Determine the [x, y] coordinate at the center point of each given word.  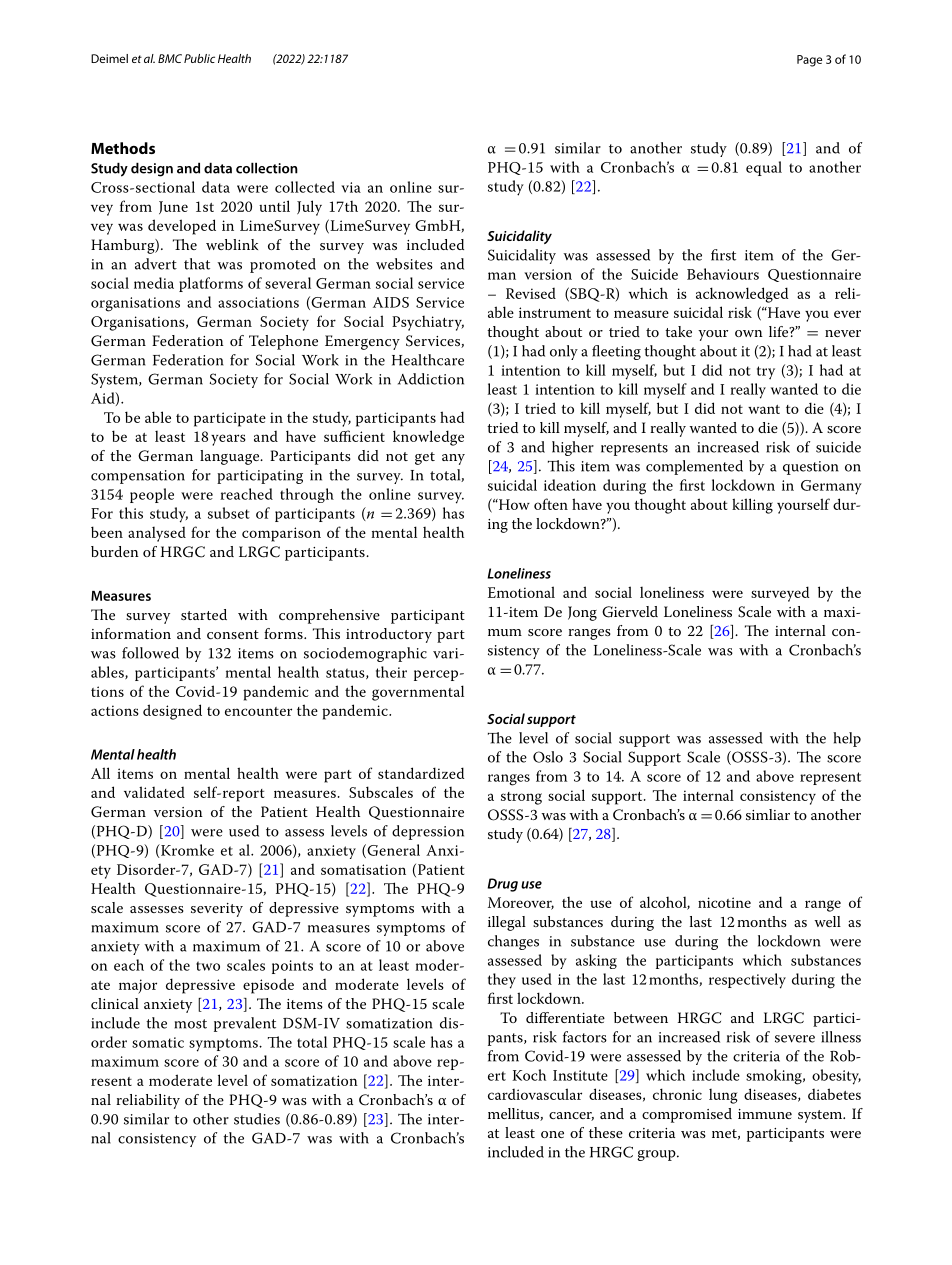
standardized [421, 773]
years [228, 440]
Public [199, 58]
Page [809, 61]
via [351, 187]
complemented [694, 467]
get [425, 458]
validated [154, 792]
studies [257, 1119]
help [847, 739]
